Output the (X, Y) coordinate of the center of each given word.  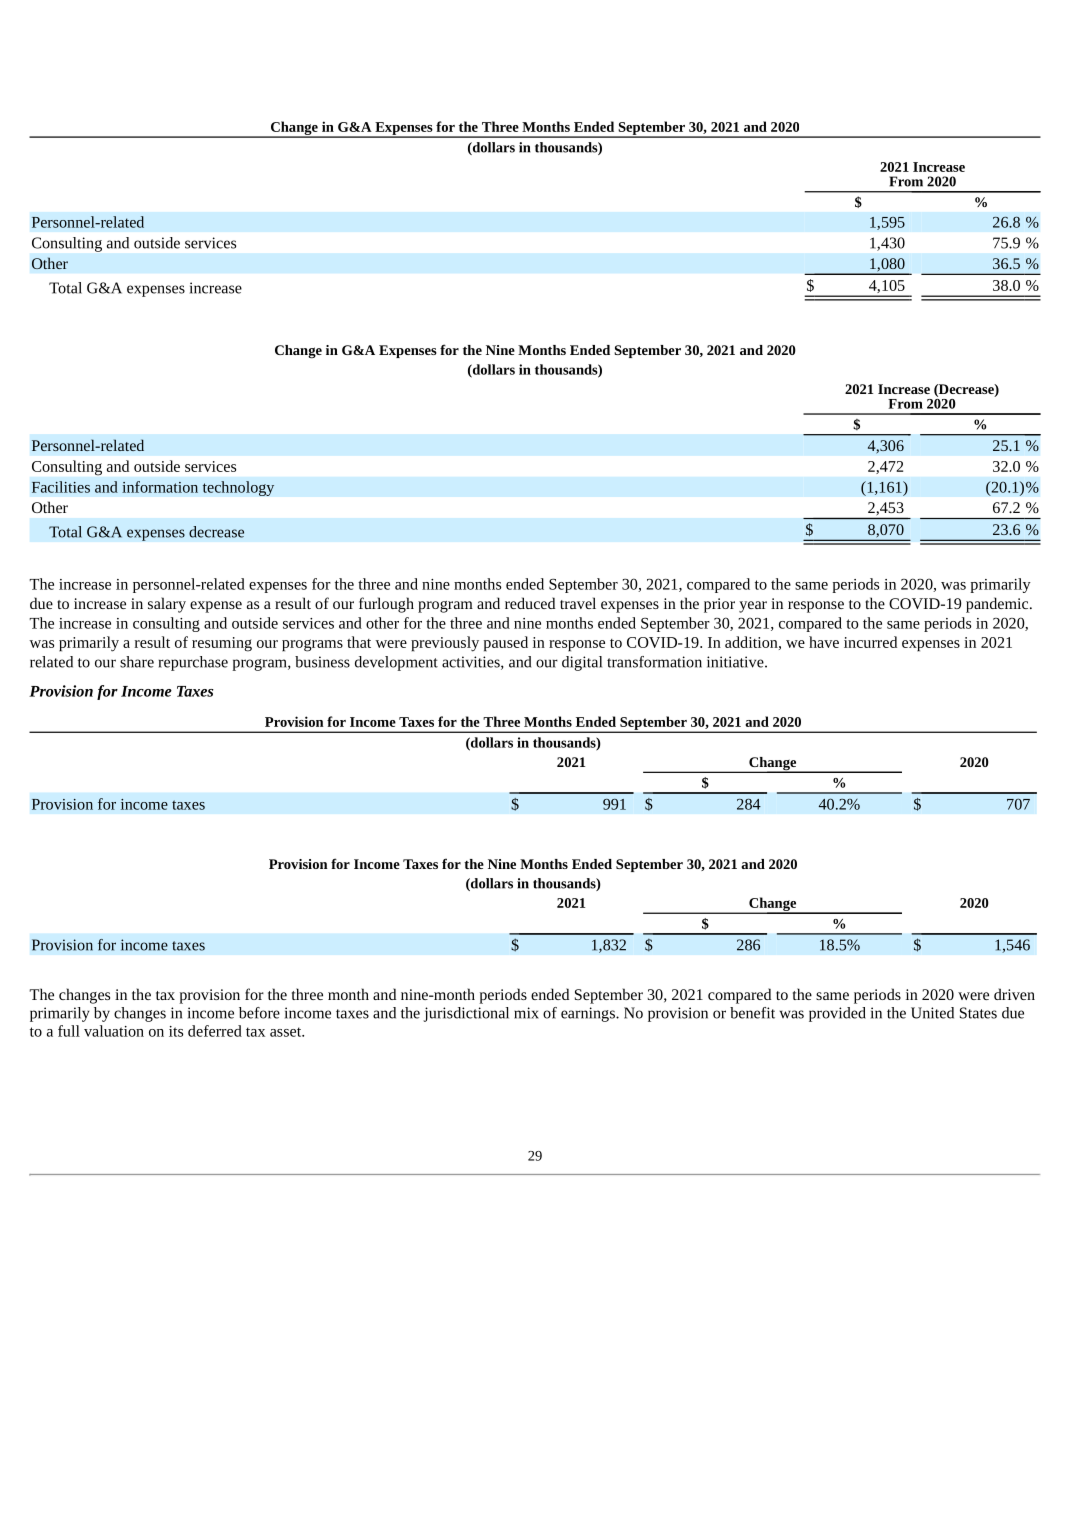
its (176, 1031)
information (160, 487)
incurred (870, 642)
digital (582, 663)
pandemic (998, 605)
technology (238, 488)
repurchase (193, 663)
